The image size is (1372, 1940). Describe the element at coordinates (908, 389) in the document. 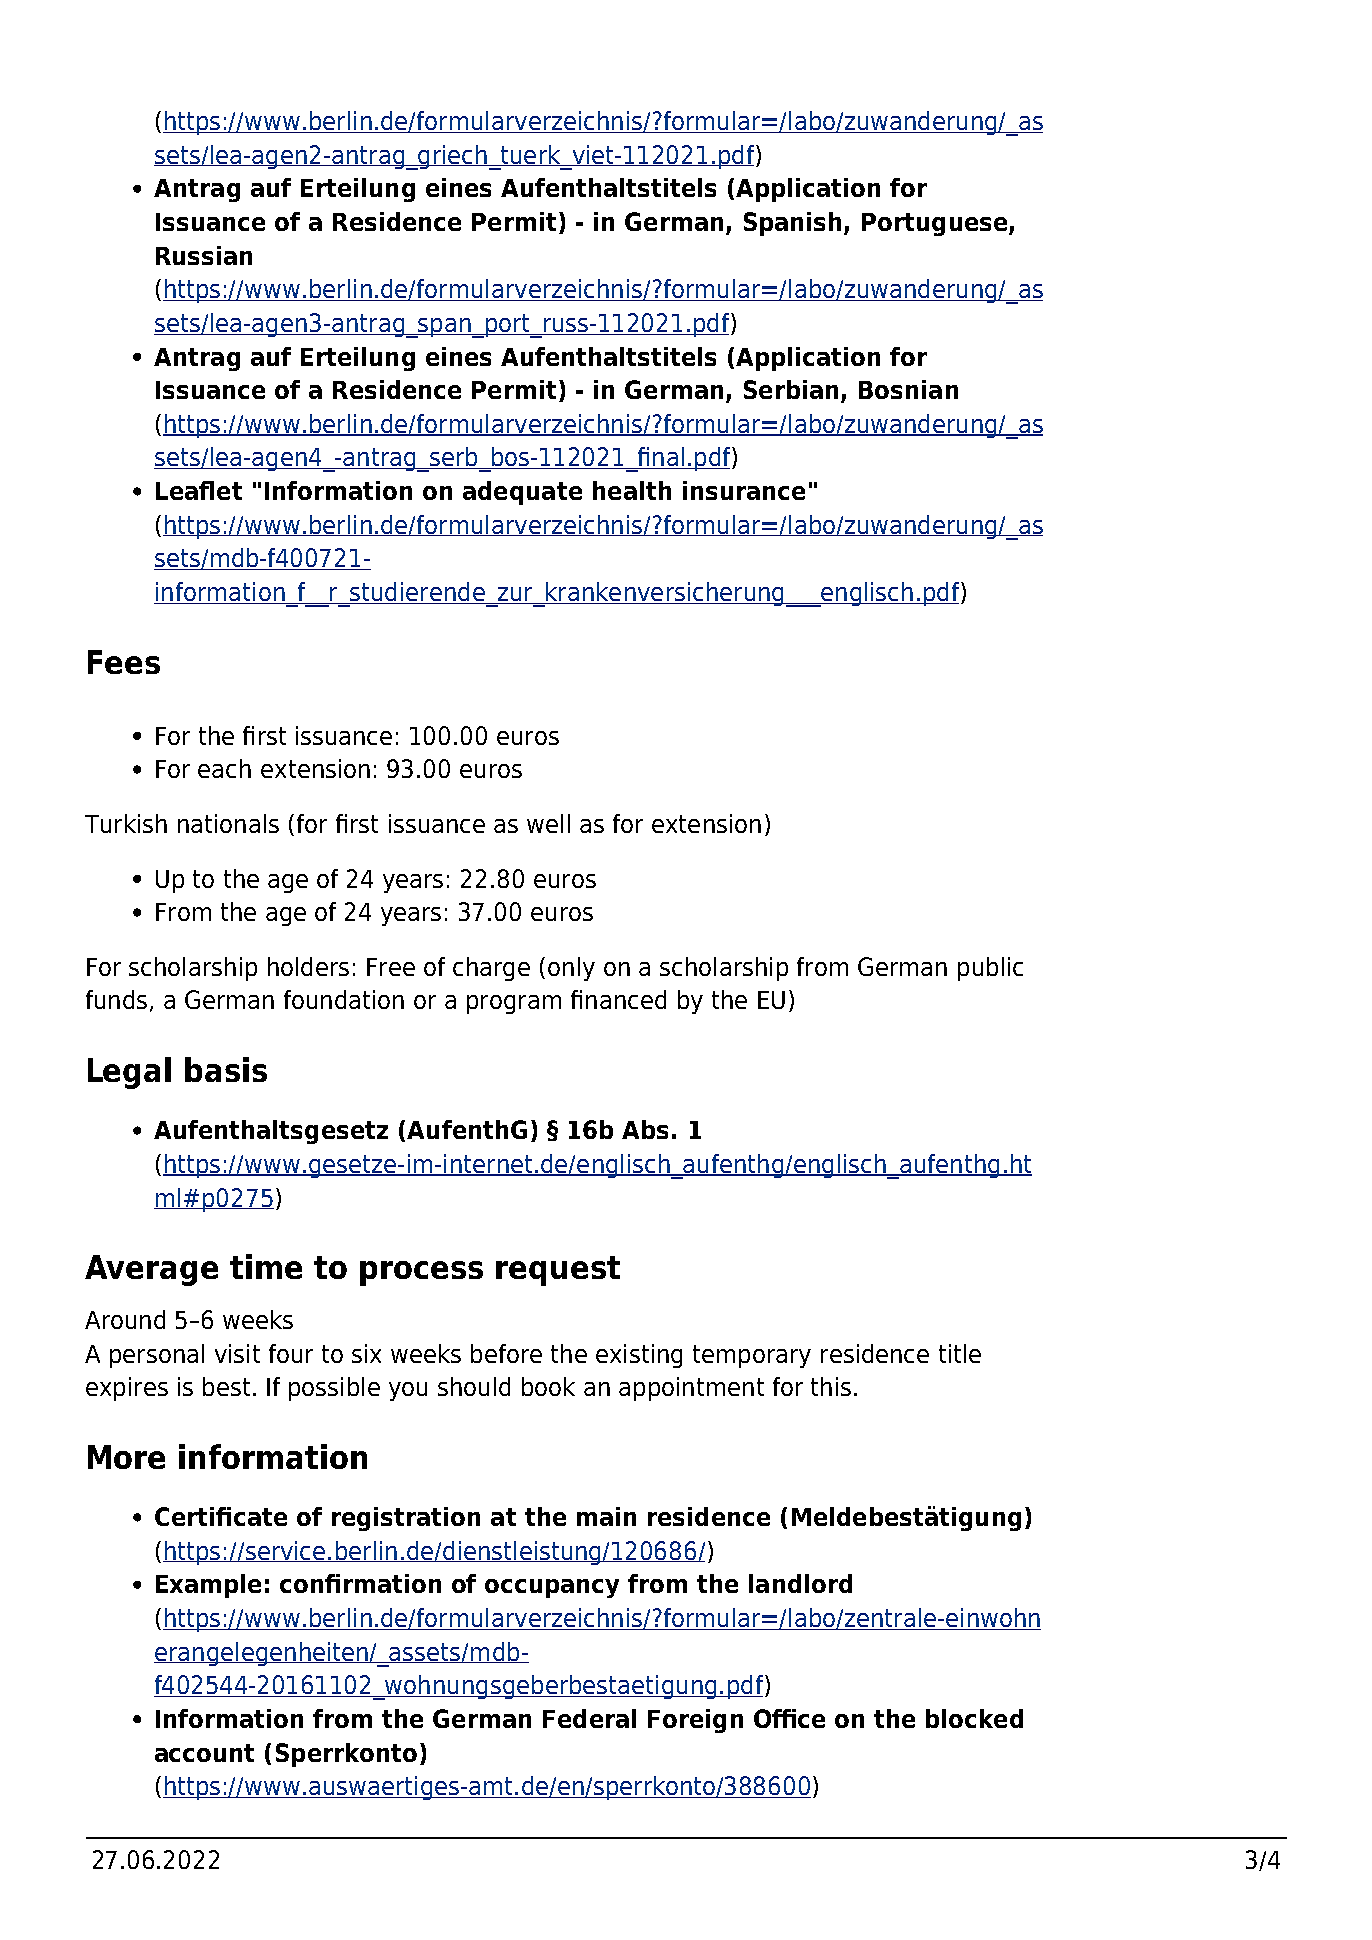

I see `Bosnian` at that location.
